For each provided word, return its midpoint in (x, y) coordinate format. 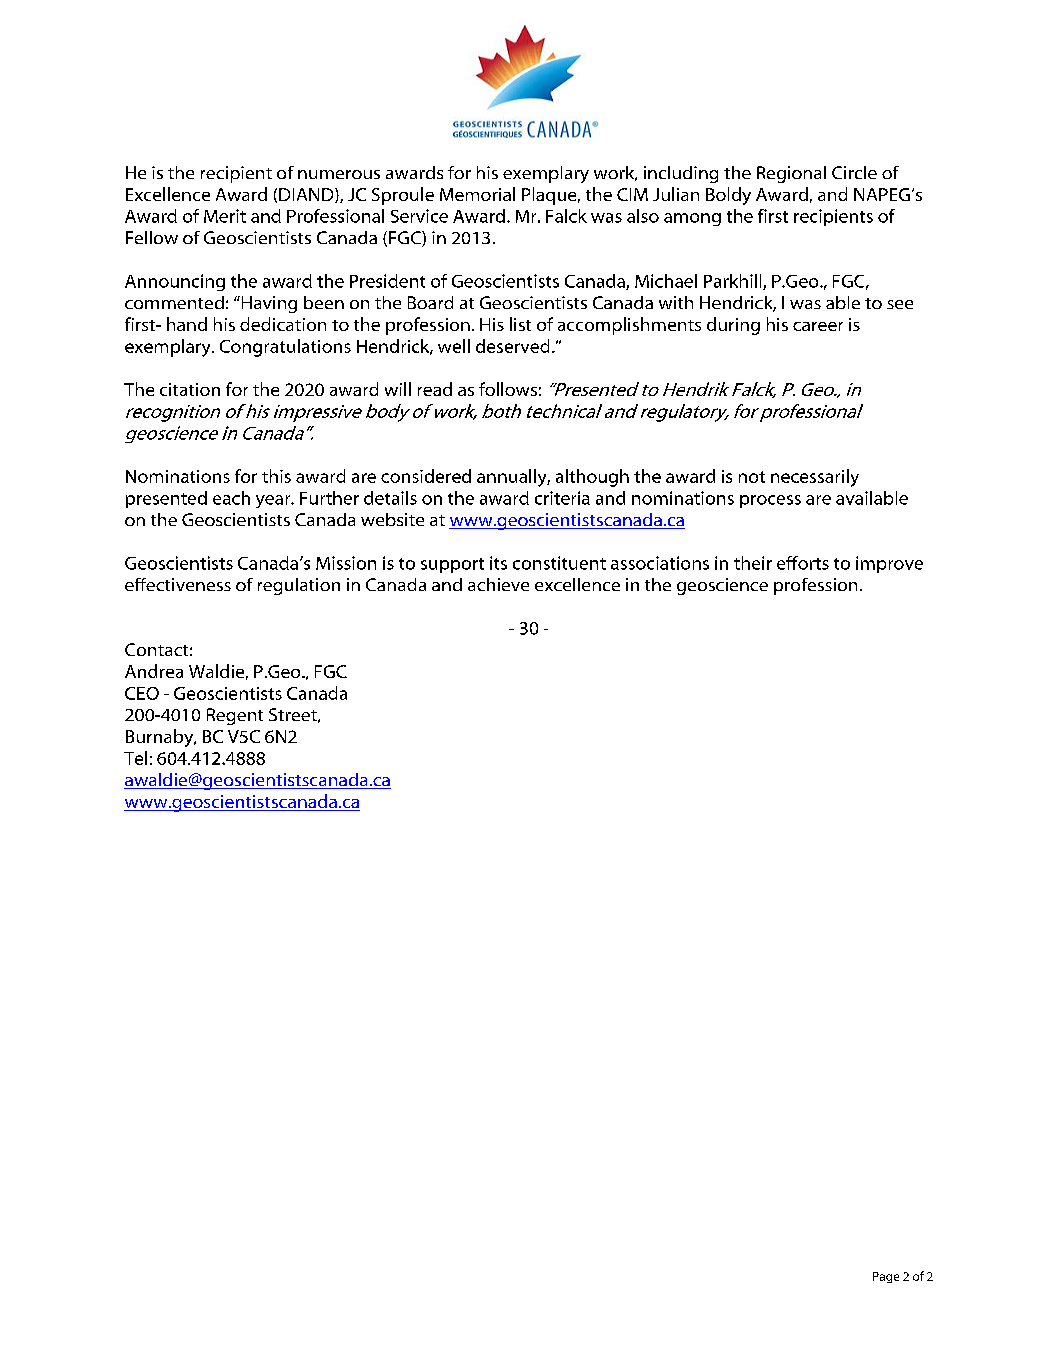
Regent (235, 716)
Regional (791, 174)
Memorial (477, 194)
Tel (135, 758)
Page (886, 1277)
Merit (225, 216)
